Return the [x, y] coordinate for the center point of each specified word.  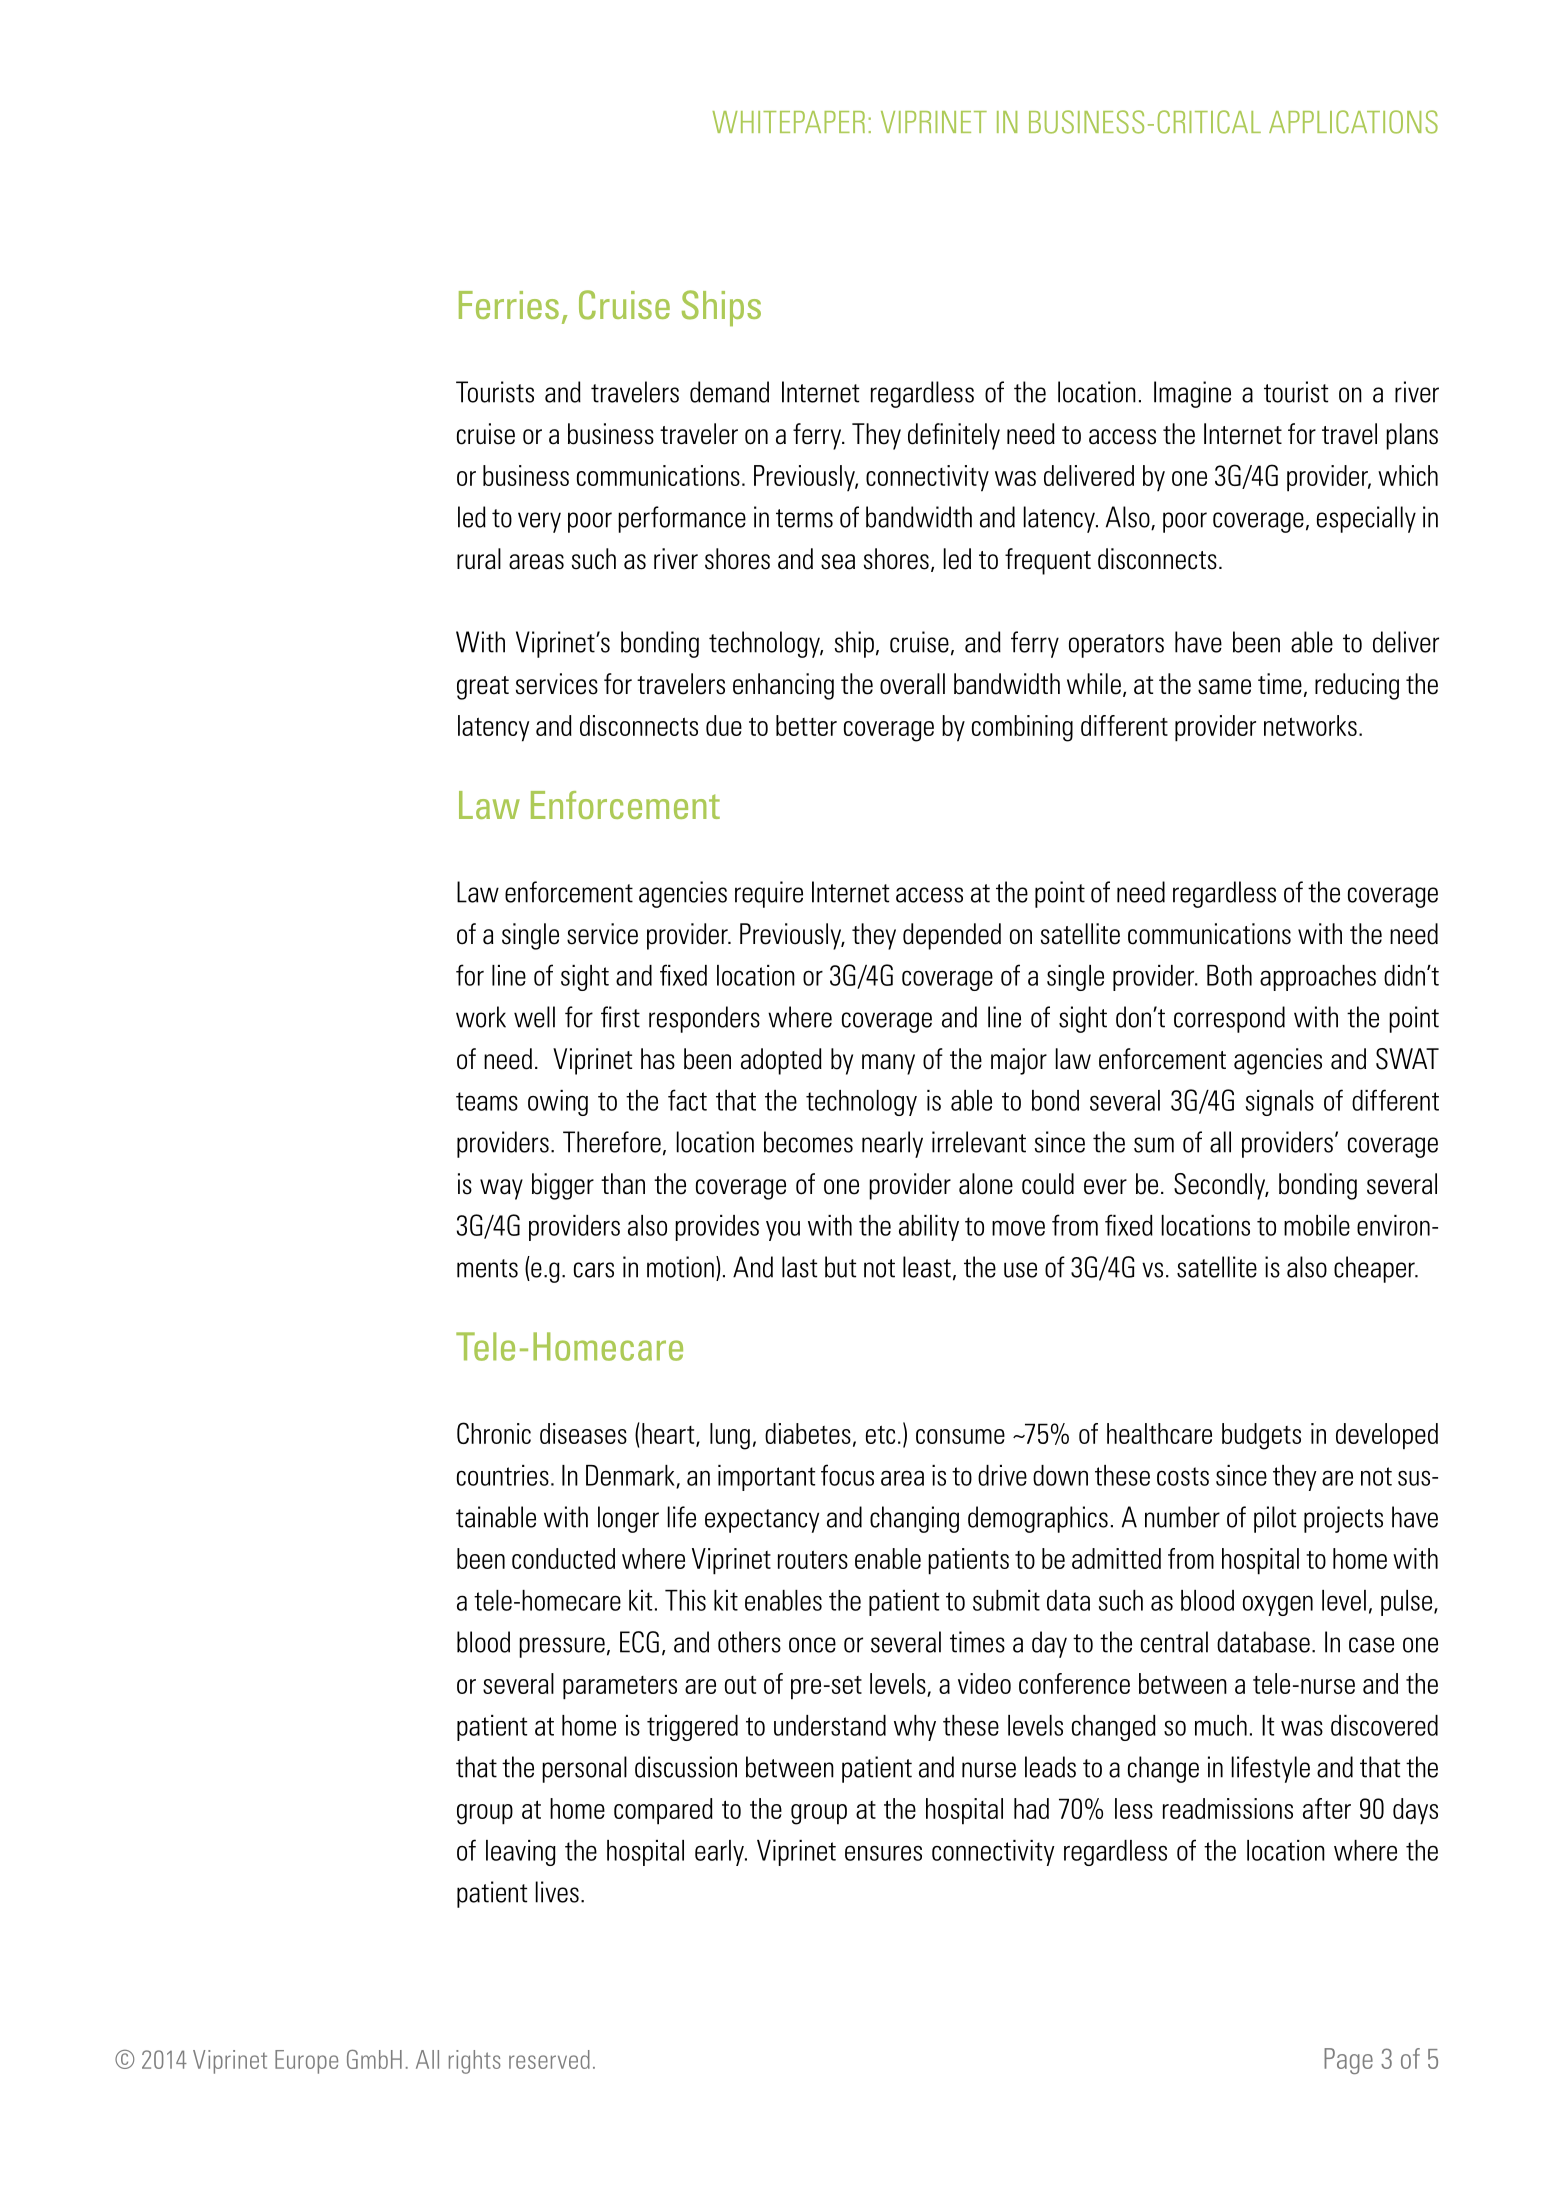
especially [1366, 519]
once [812, 1645]
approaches [1318, 978]
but [840, 1267]
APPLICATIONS [1353, 122]
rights [475, 2062]
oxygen [1278, 1605]
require [769, 894]
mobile [1317, 1225]
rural [479, 559]
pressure [562, 1647]
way [501, 1189]
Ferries [509, 305]
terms [804, 518]
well [534, 1017]
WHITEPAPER [788, 122]
